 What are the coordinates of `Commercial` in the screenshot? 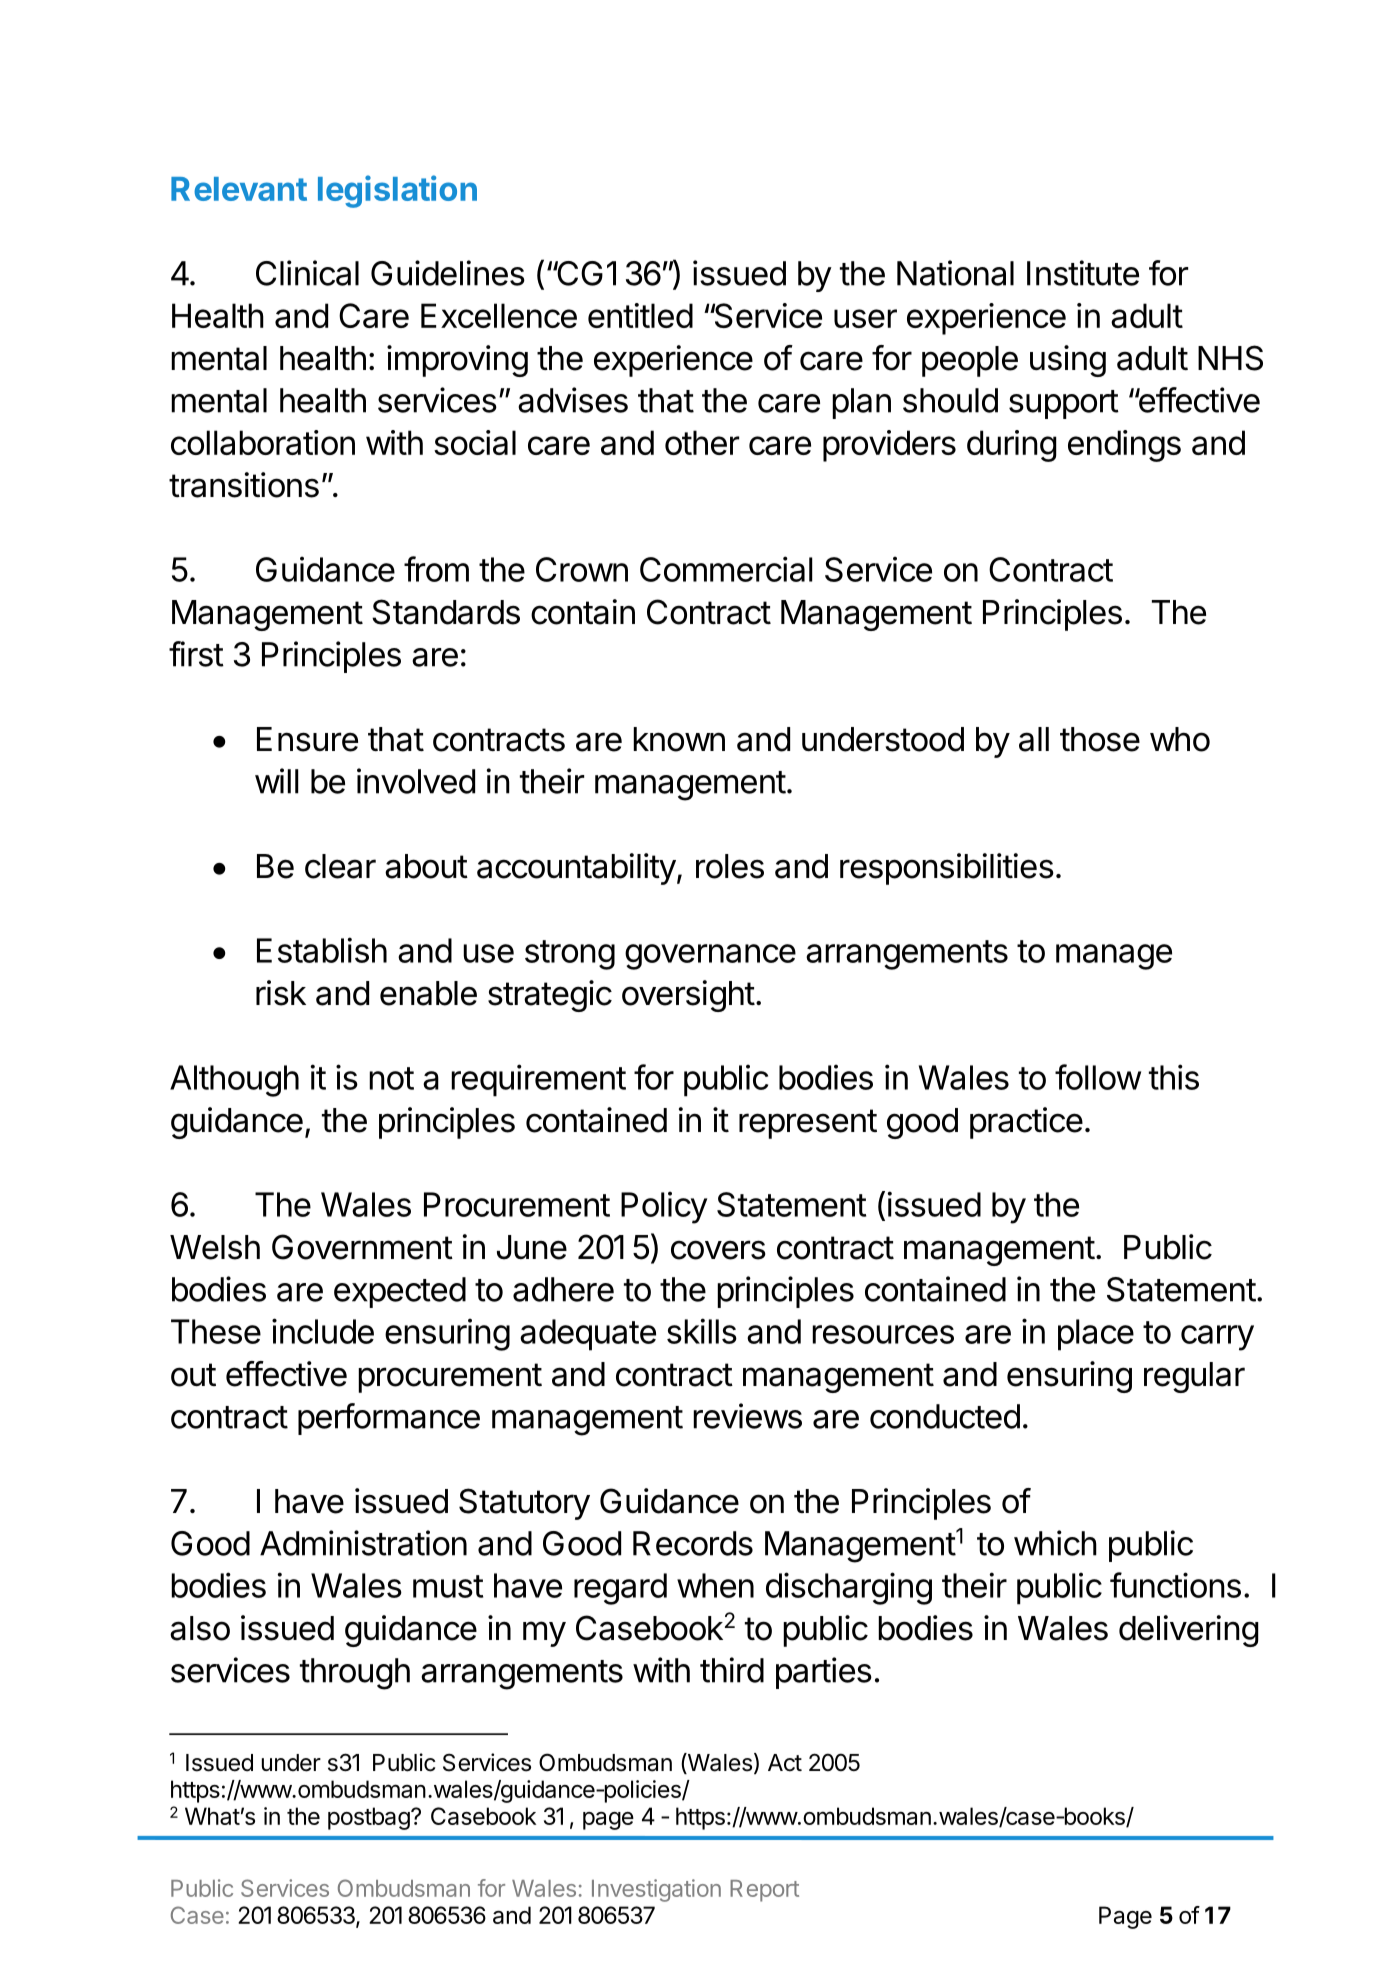 It's located at (726, 569).
